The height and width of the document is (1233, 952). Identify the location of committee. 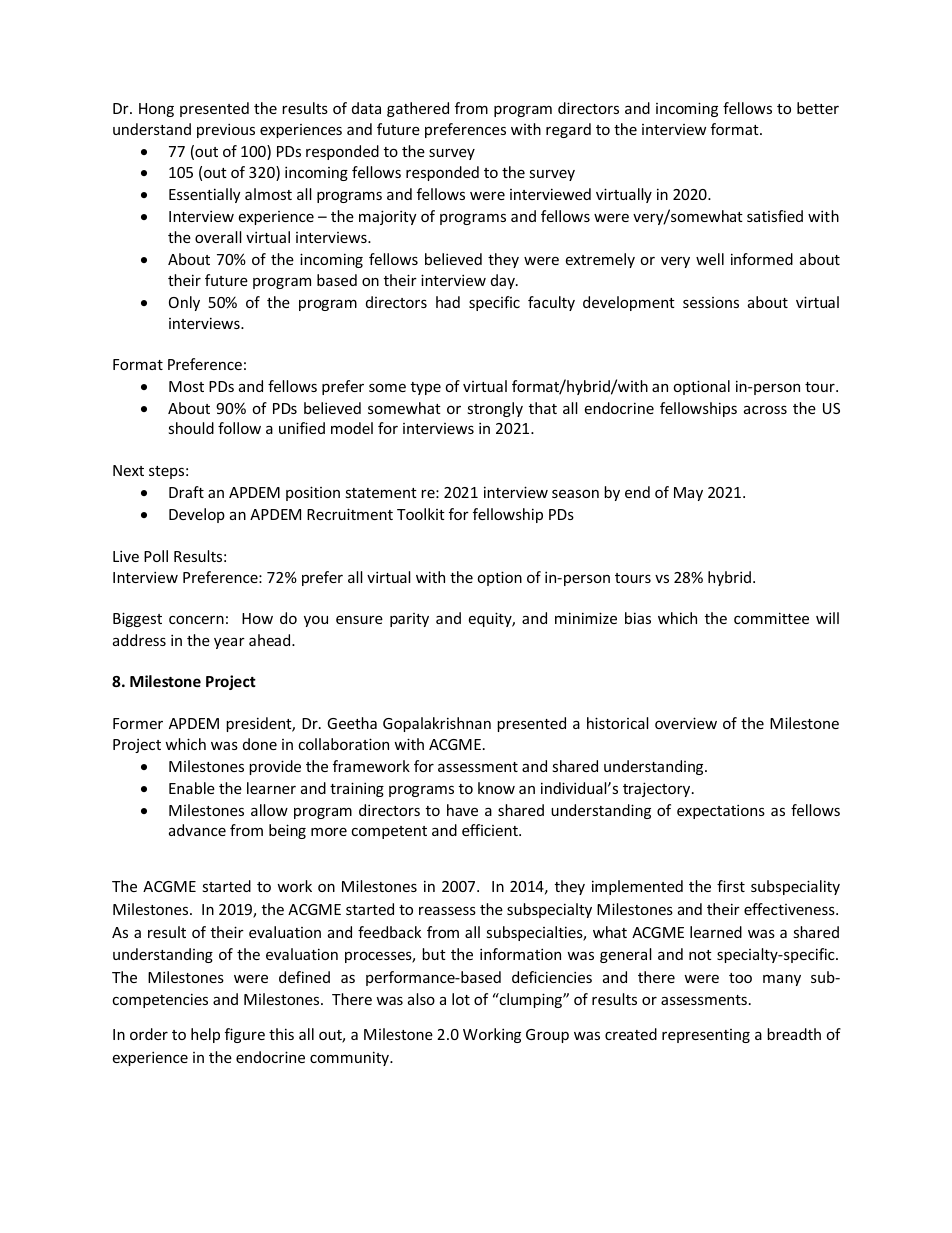
(771, 618).
